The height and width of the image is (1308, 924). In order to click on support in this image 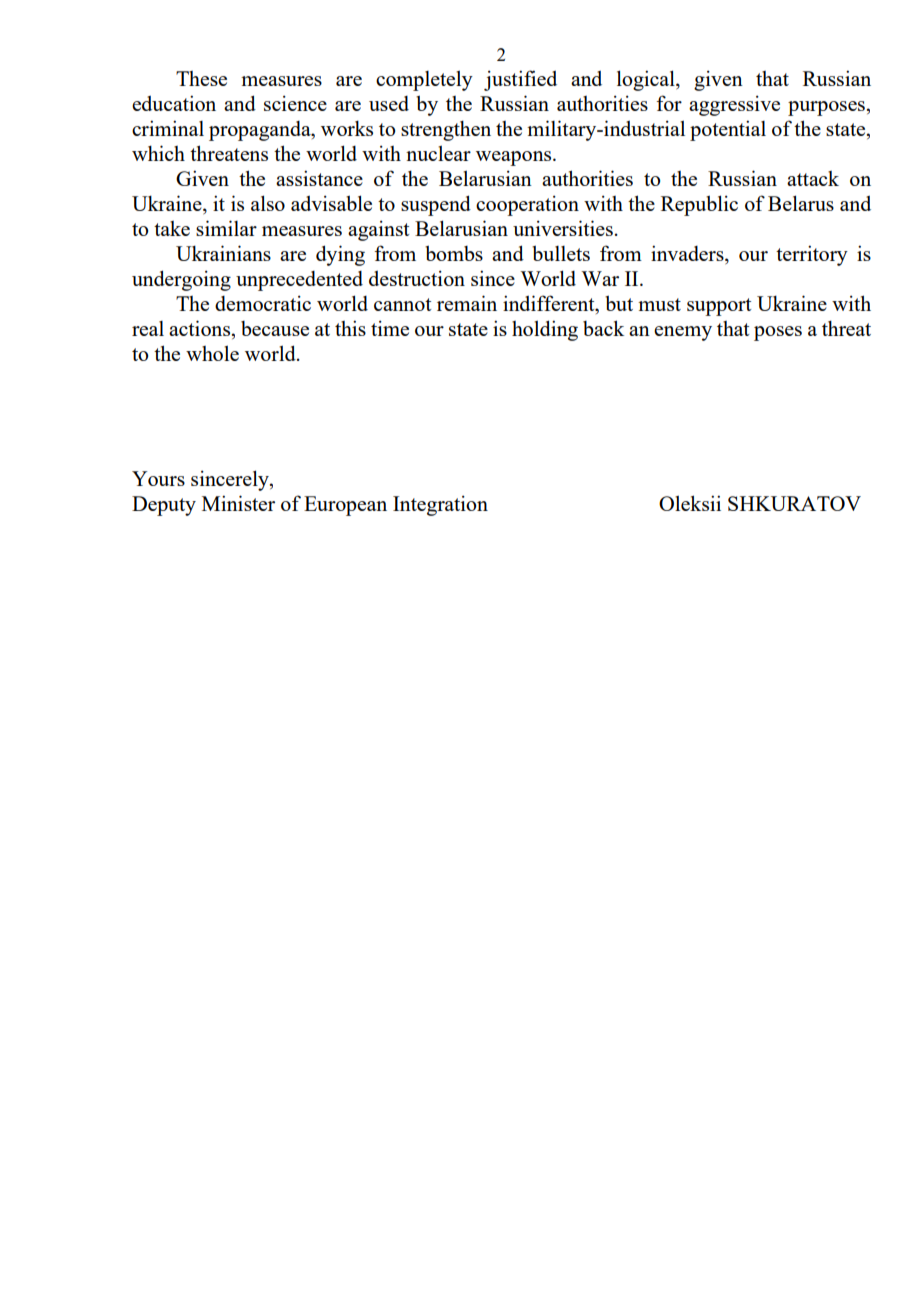, I will do `click(719, 307)`.
